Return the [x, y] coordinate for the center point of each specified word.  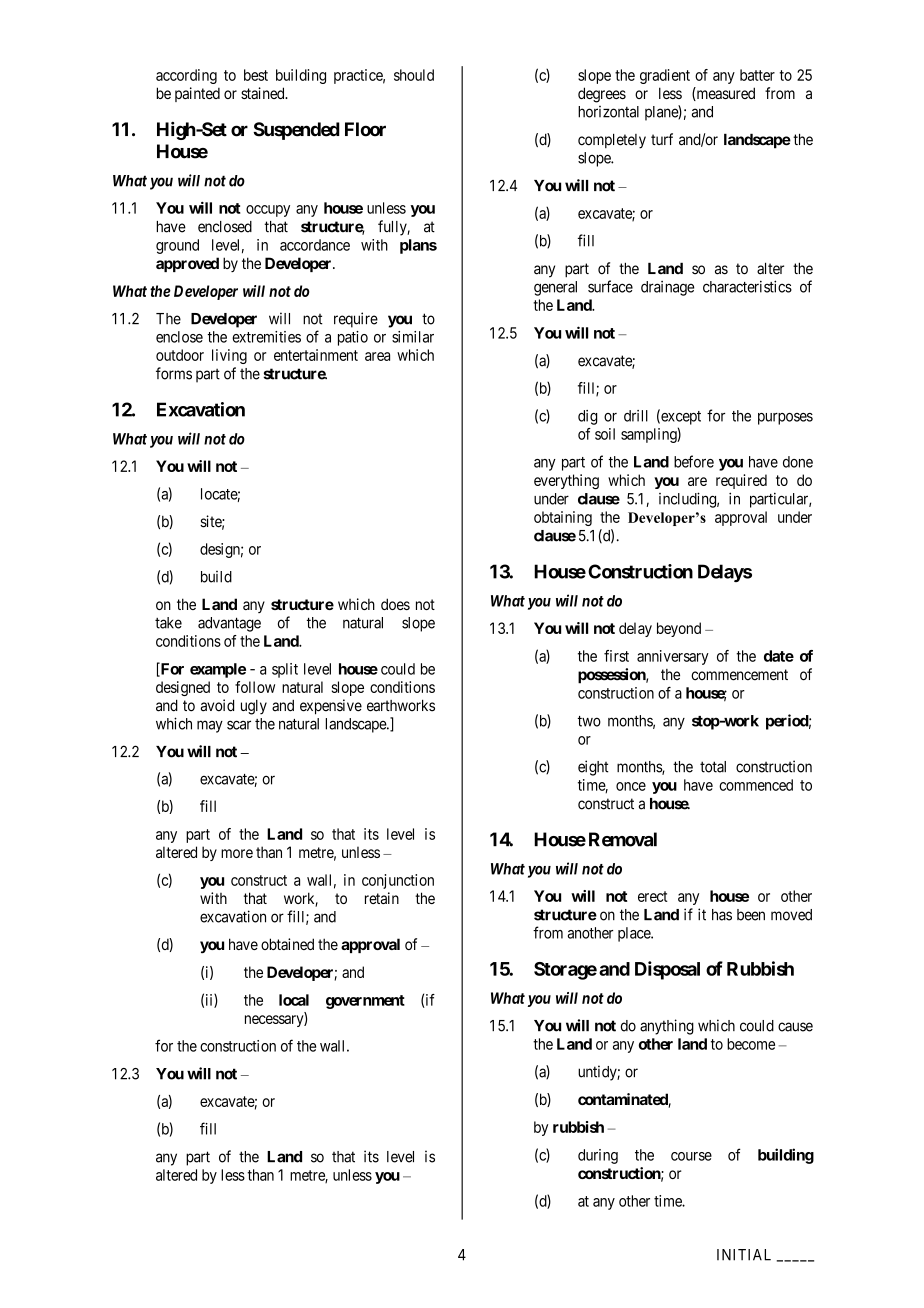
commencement [739, 675]
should [414, 75]
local [294, 1000]
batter [757, 75]
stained [264, 93]
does [395, 604]
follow [255, 687]
